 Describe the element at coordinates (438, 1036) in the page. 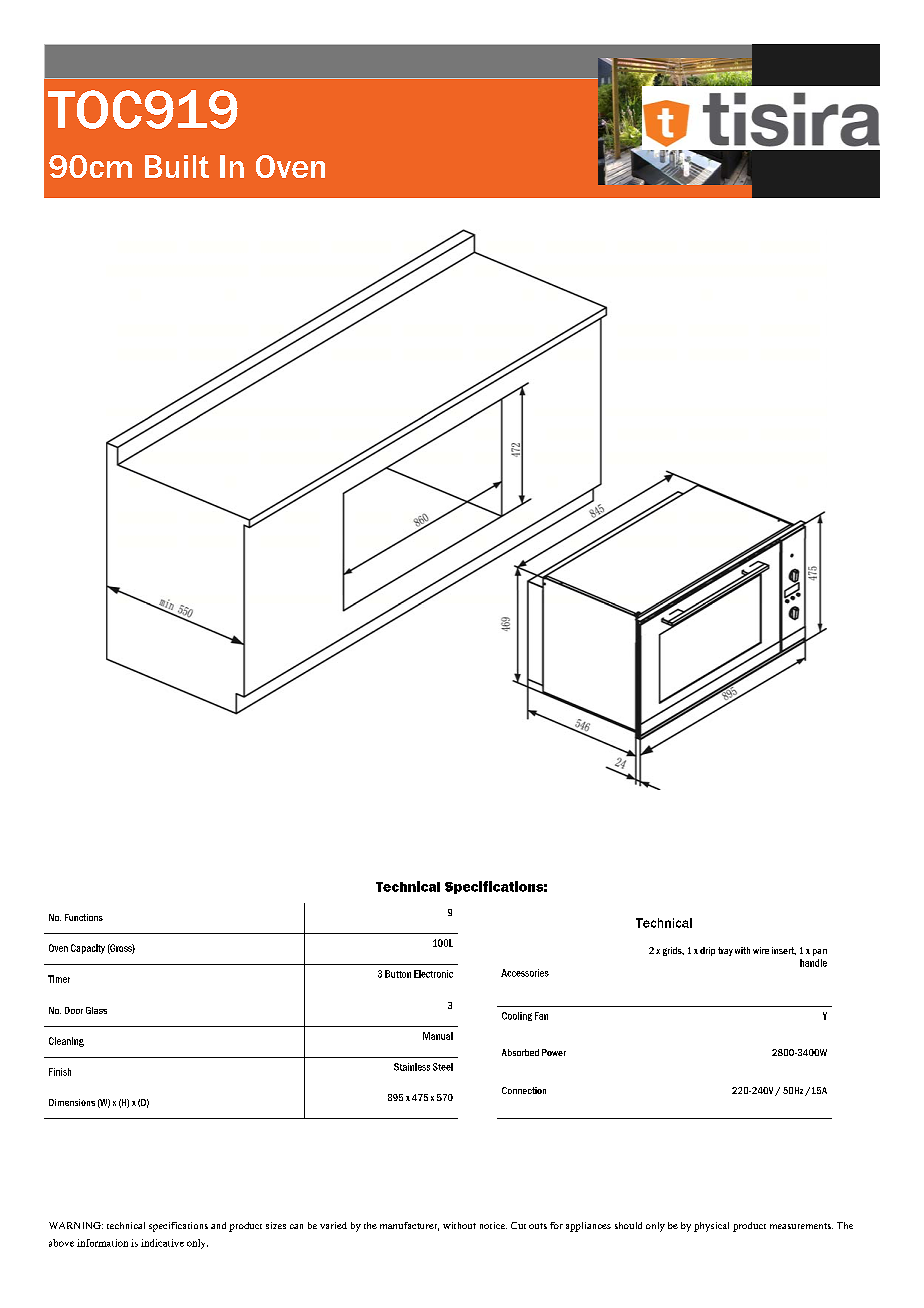

I see `Manual` at that location.
